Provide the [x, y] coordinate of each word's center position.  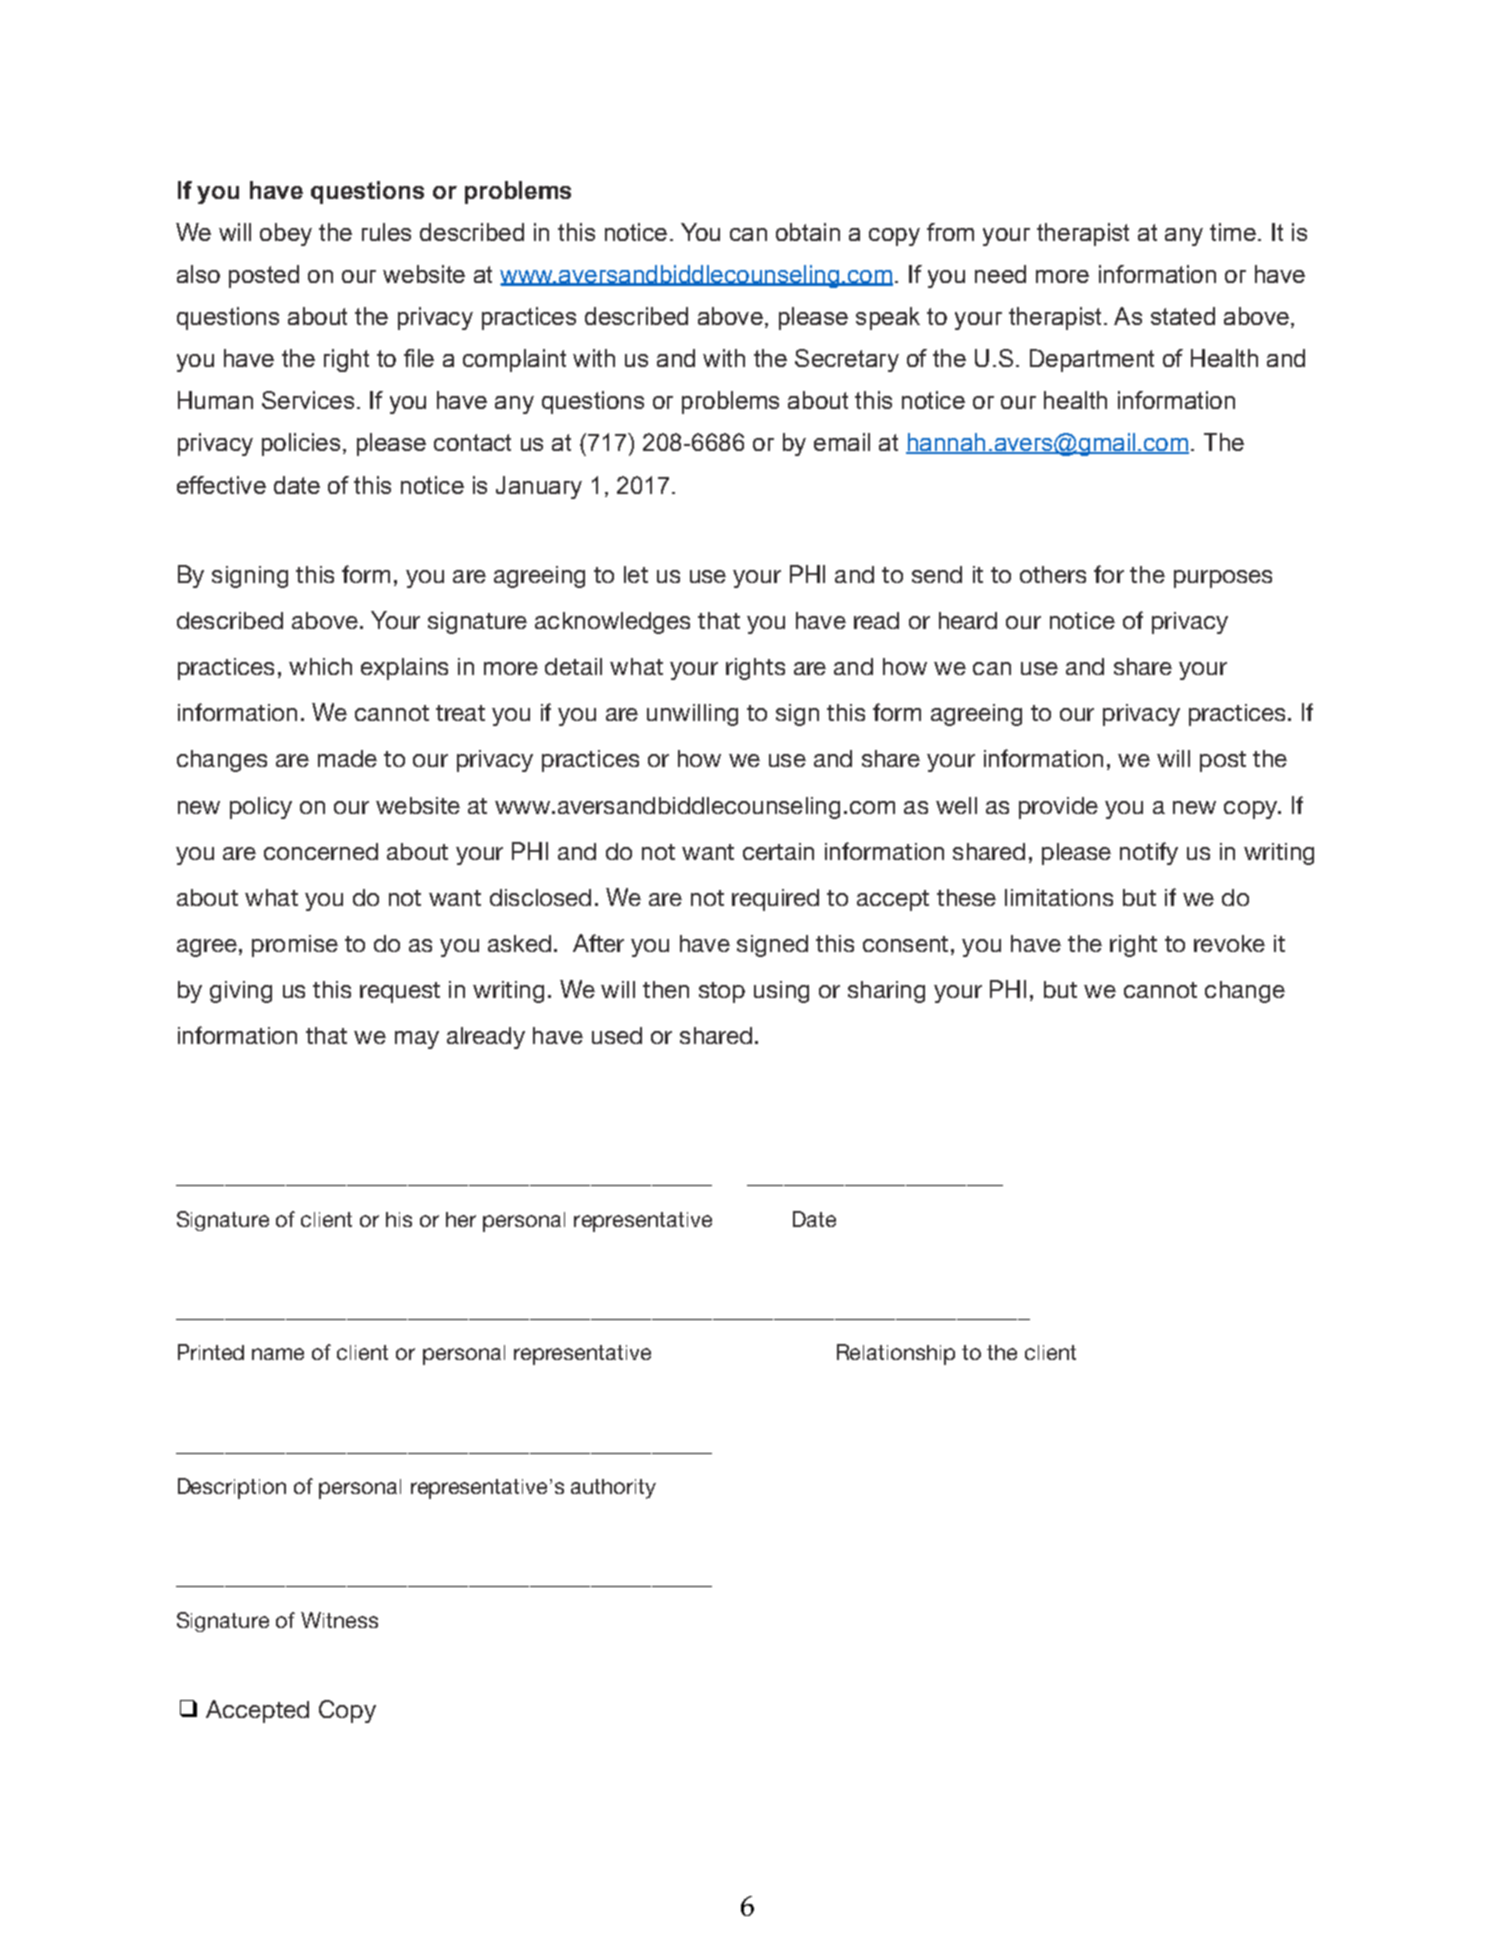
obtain [808, 232]
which [320, 666]
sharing [886, 992]
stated [1183, 316]
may [417, 1040]
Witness [339, 1620]
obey [286, 234]
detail [573, 666]
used [617, 1035]
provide [1058, 808]
